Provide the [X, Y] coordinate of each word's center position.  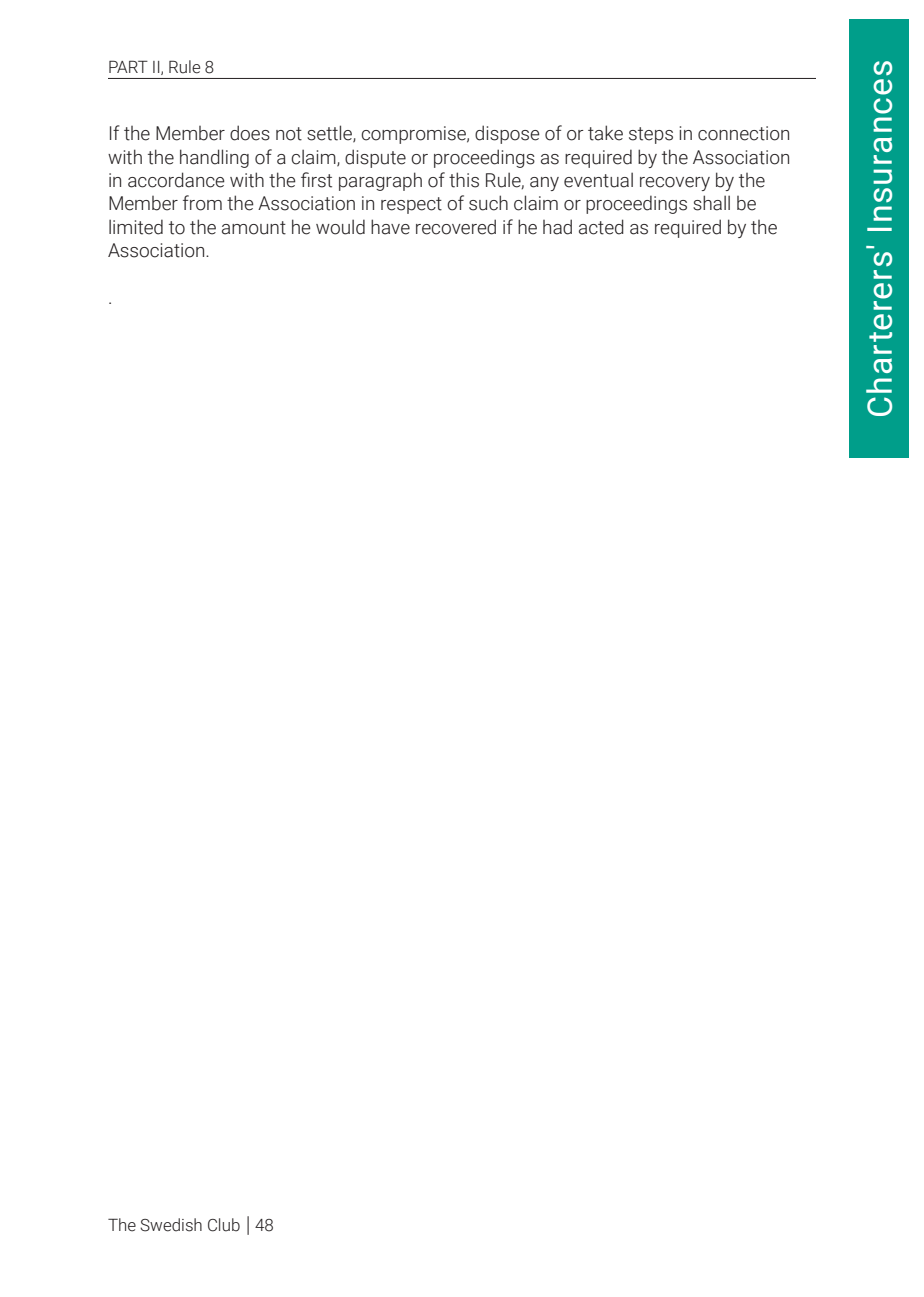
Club [224, 1225]
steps [651, 135]
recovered [456, 227]
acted [601, 227]
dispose [507, 134]
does [250, 133]
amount [254, 228]
